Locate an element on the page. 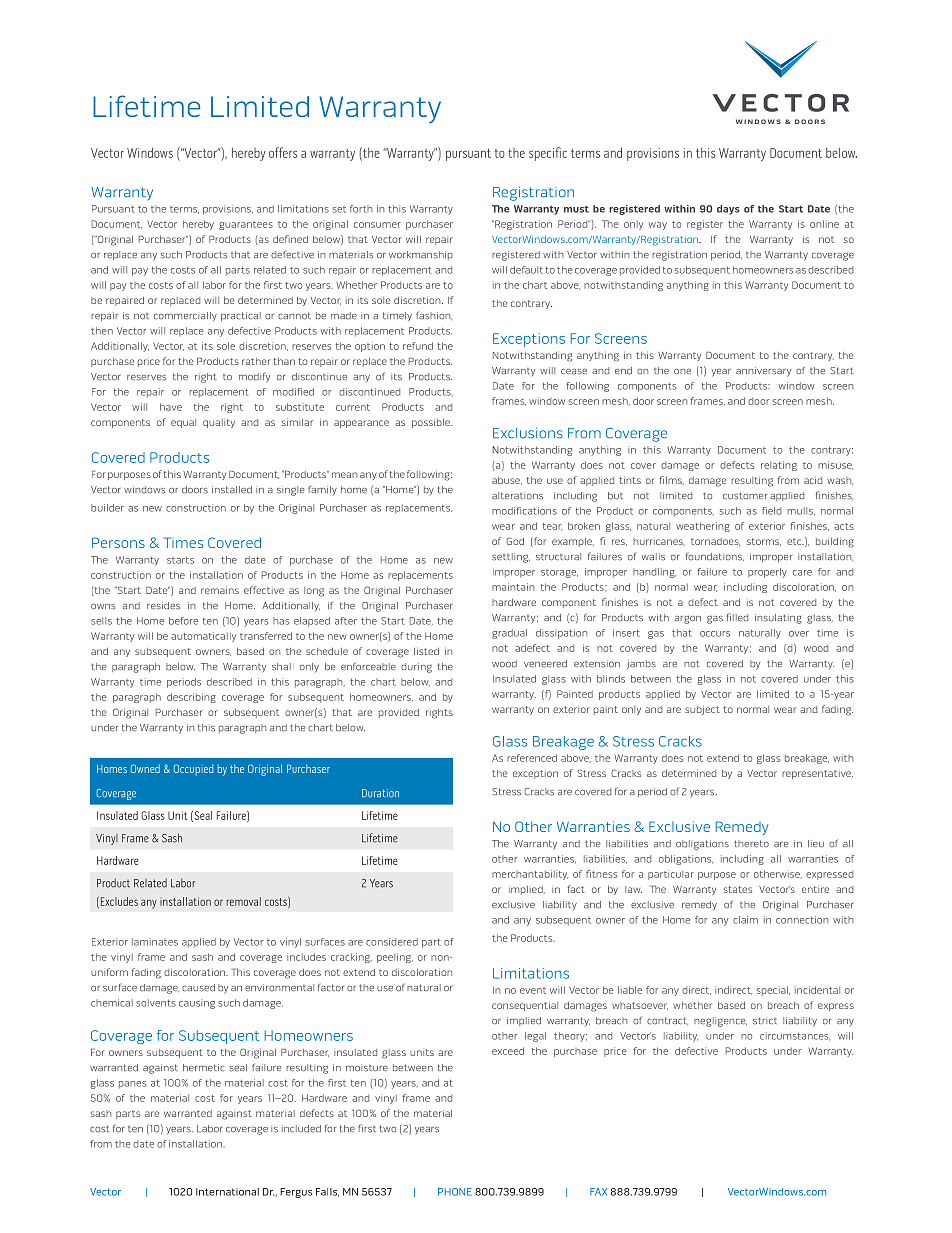 The height and width of the image is (1233, 952). International is located at coordinates (227, 1192).
